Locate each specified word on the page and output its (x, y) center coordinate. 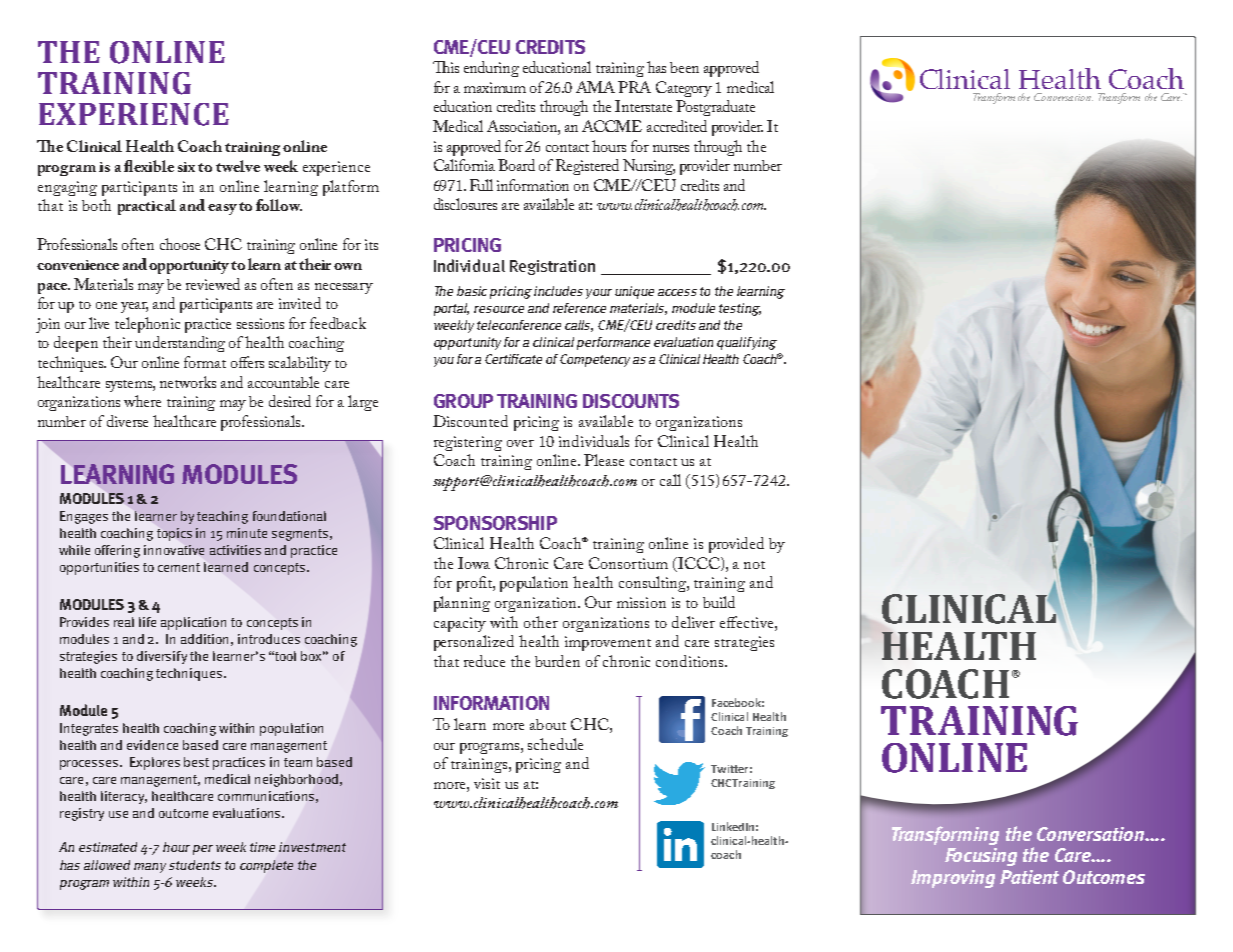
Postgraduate (715, 108)
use (118, 814)
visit (487, 783)
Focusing (981, 857)
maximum (495, 87)
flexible (149, 166)
